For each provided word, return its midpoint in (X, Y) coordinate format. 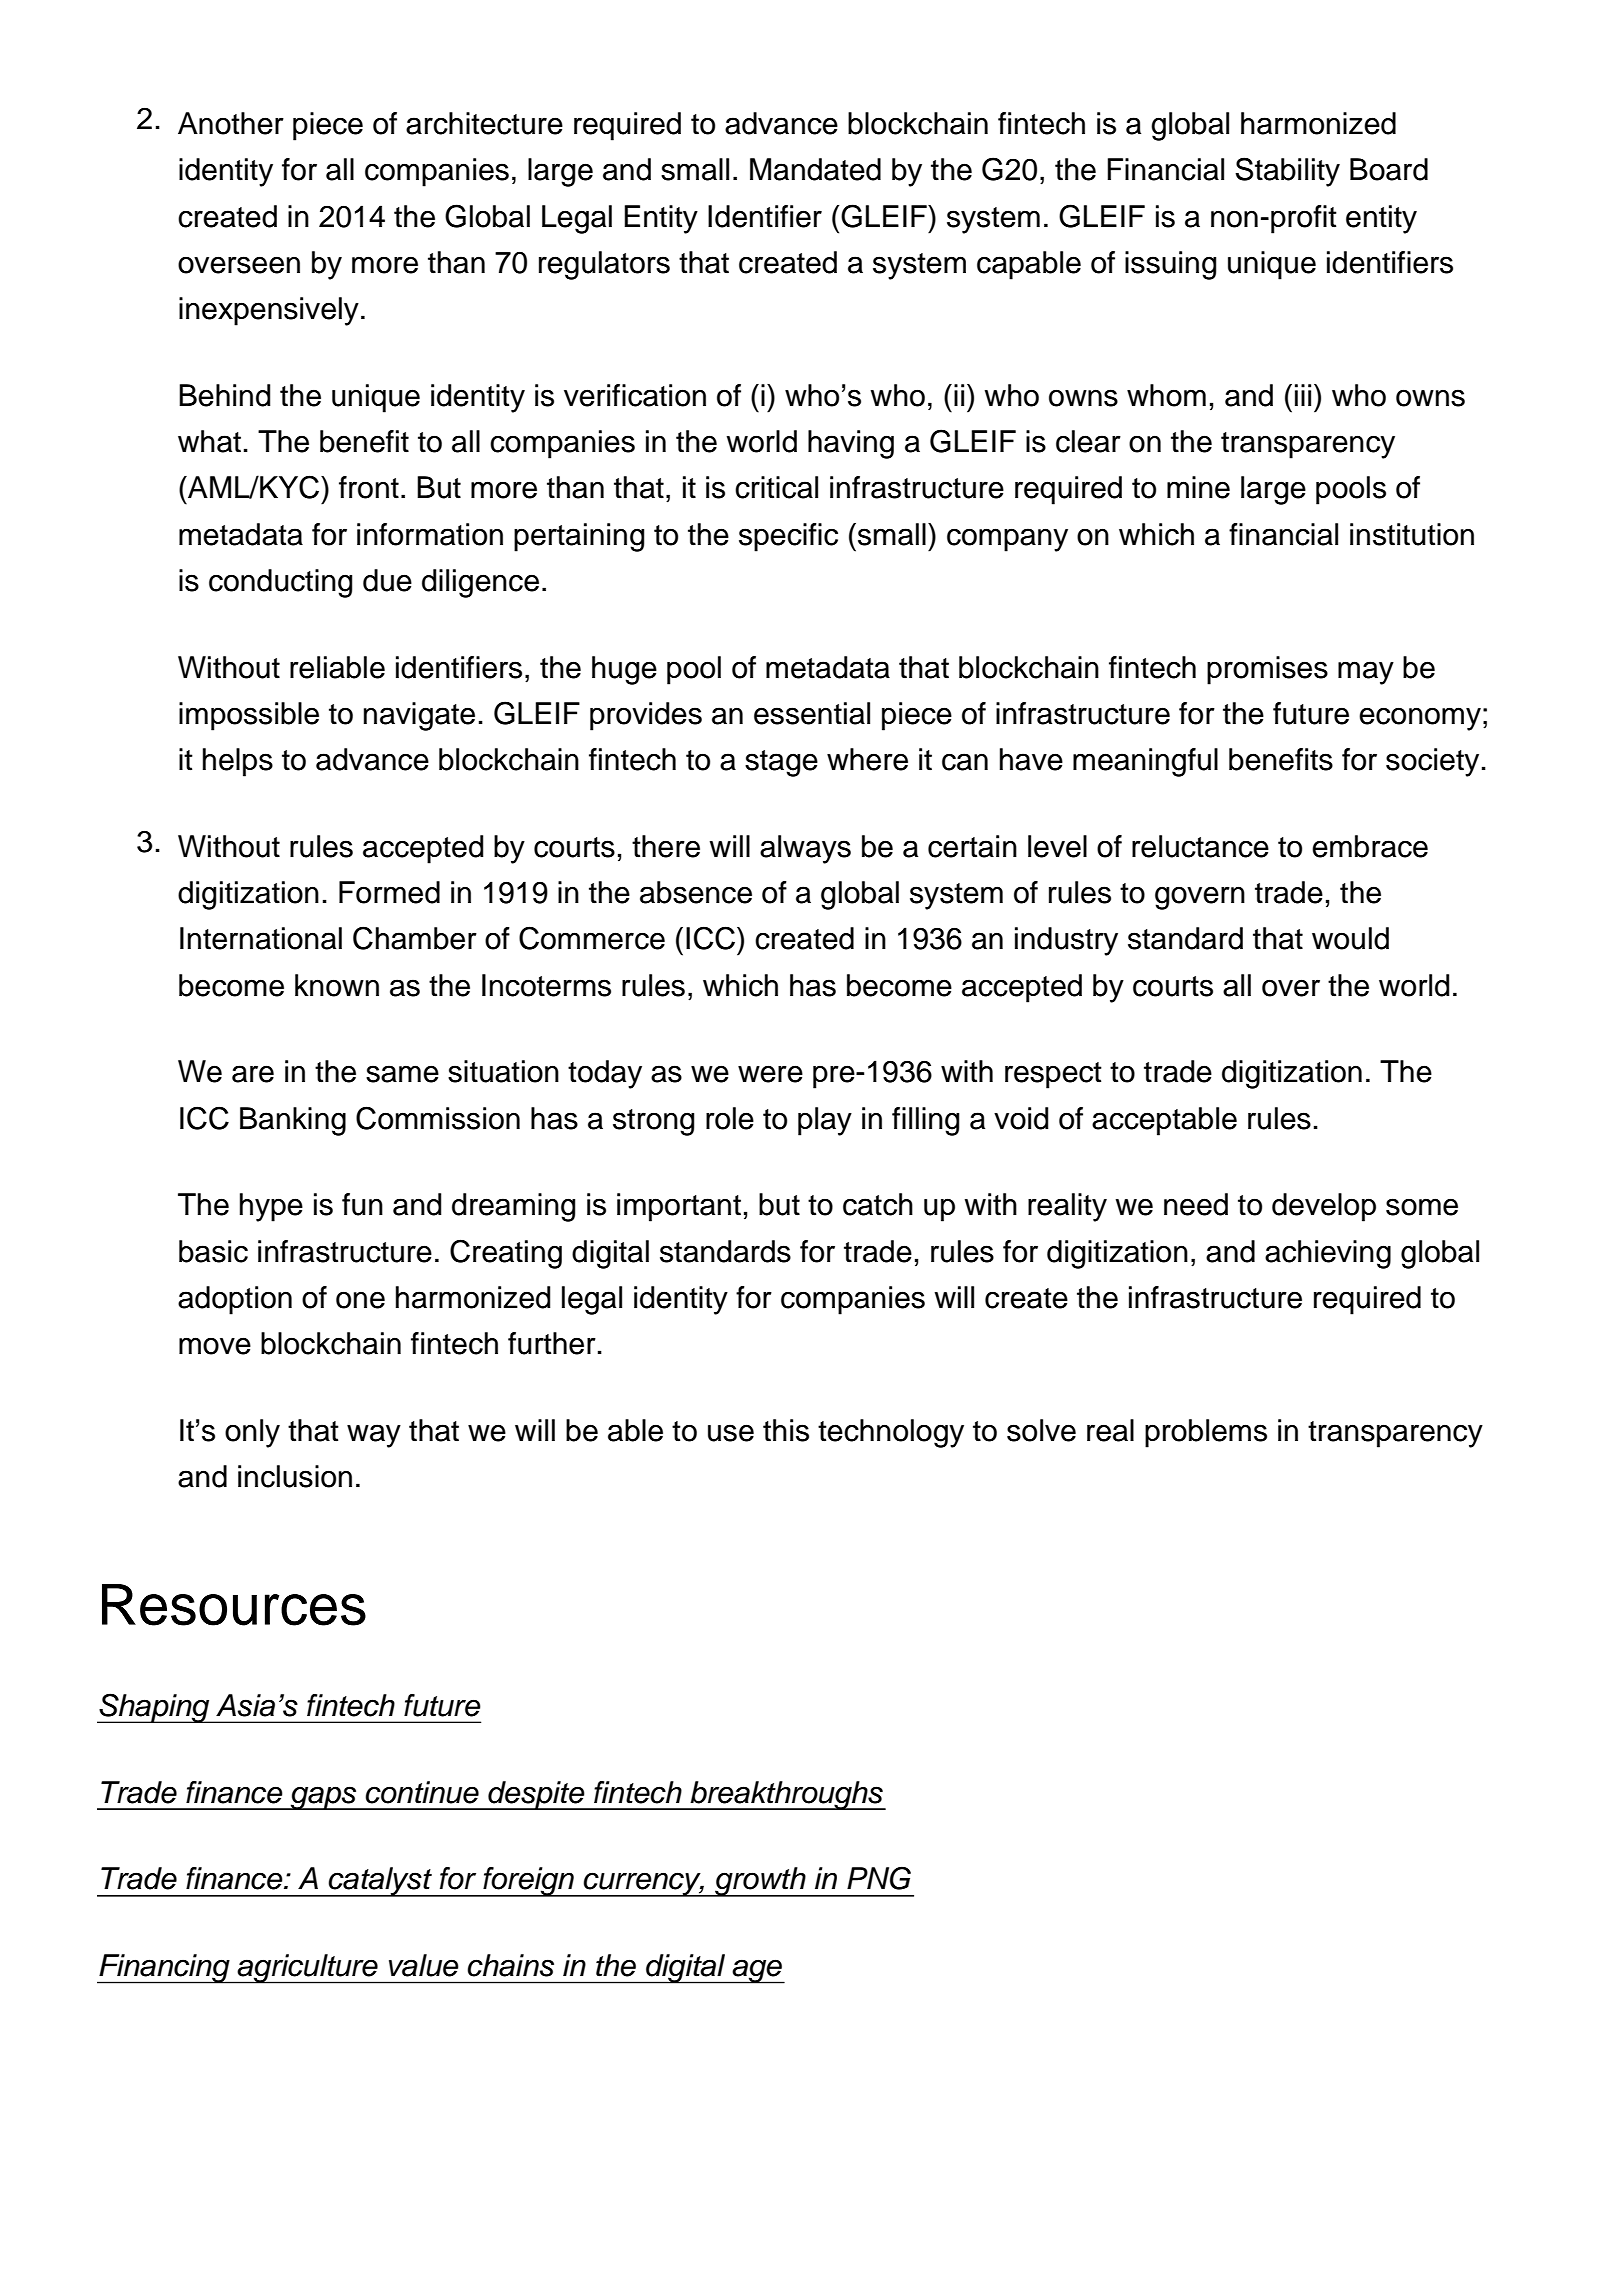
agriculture (308, 1969)
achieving (1328, 1254)
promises (1267, 670)
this (786, 1430)
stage (781, 763)
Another (231, 123)
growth (760, 1882)
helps (238, 762)
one (360, 1300)
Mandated (815, 169)
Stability (1287, 172)
